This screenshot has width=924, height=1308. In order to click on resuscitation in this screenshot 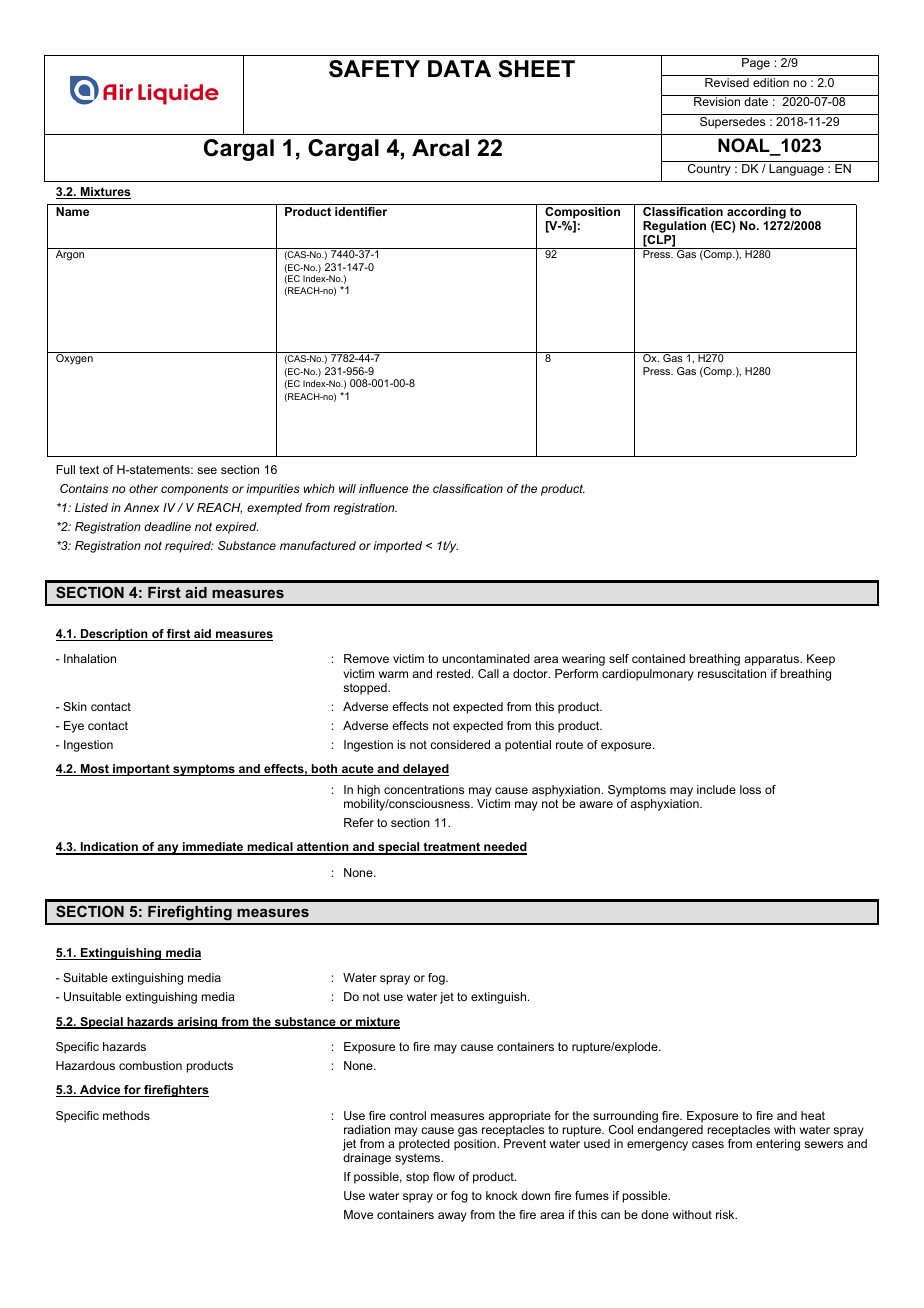, I will do `click(732, 673)`.
